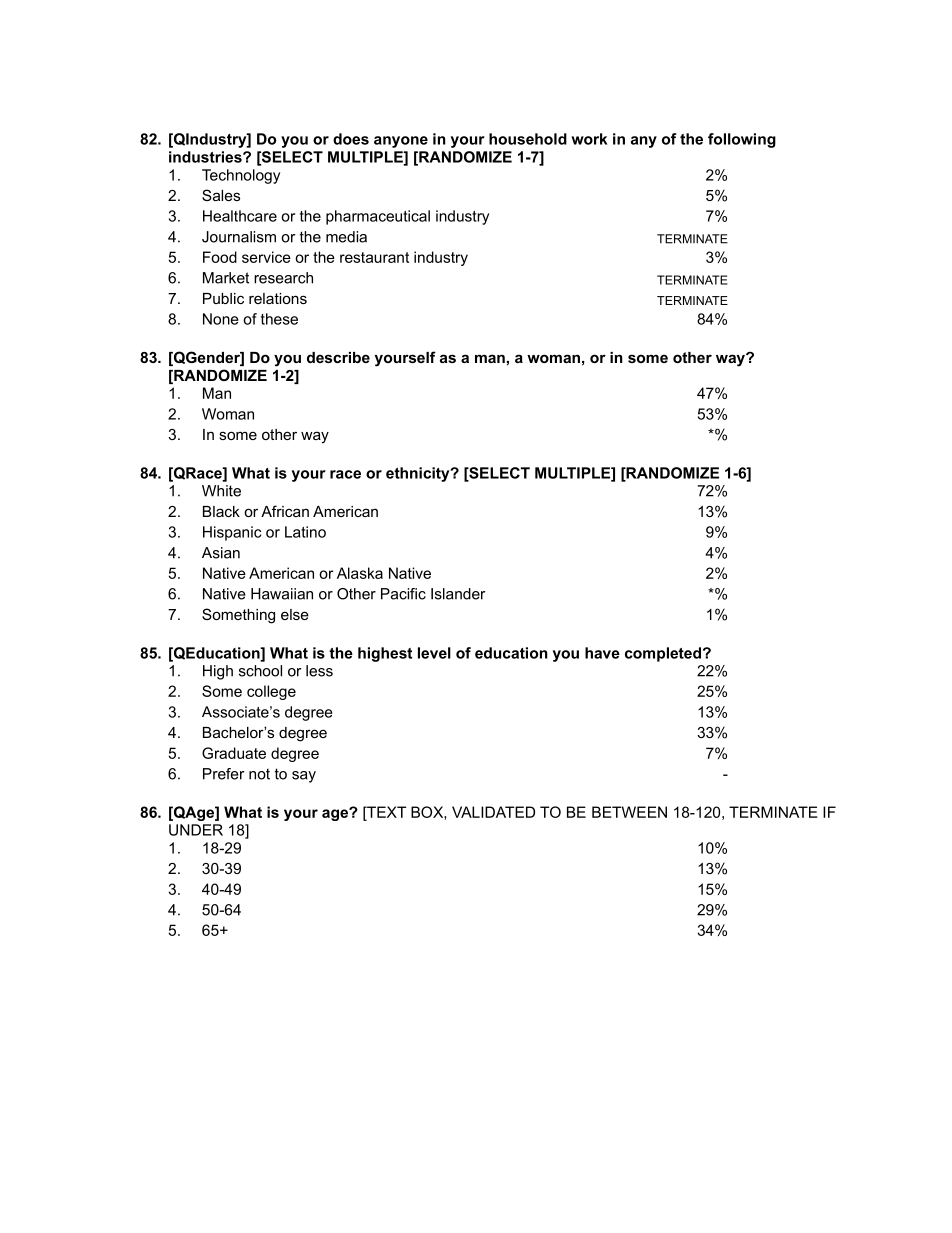 The width and height of the screenshot is (952, 1233). What do you see at coordinates (403, 594) in the screenshot?
I see `Pacific` at bounding box center [403, 594].
